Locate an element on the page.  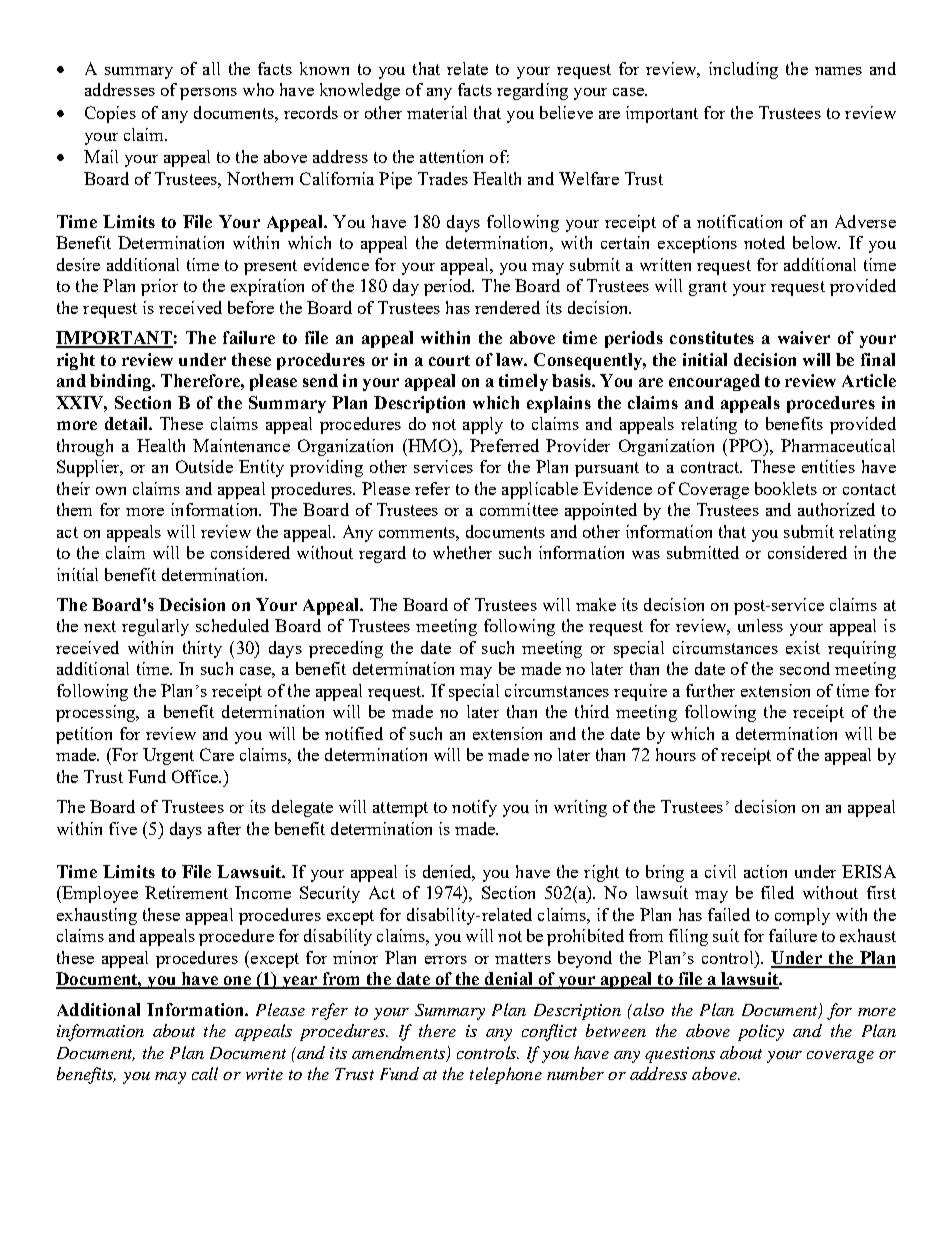
policy is located at coordinates (761, 1032).
